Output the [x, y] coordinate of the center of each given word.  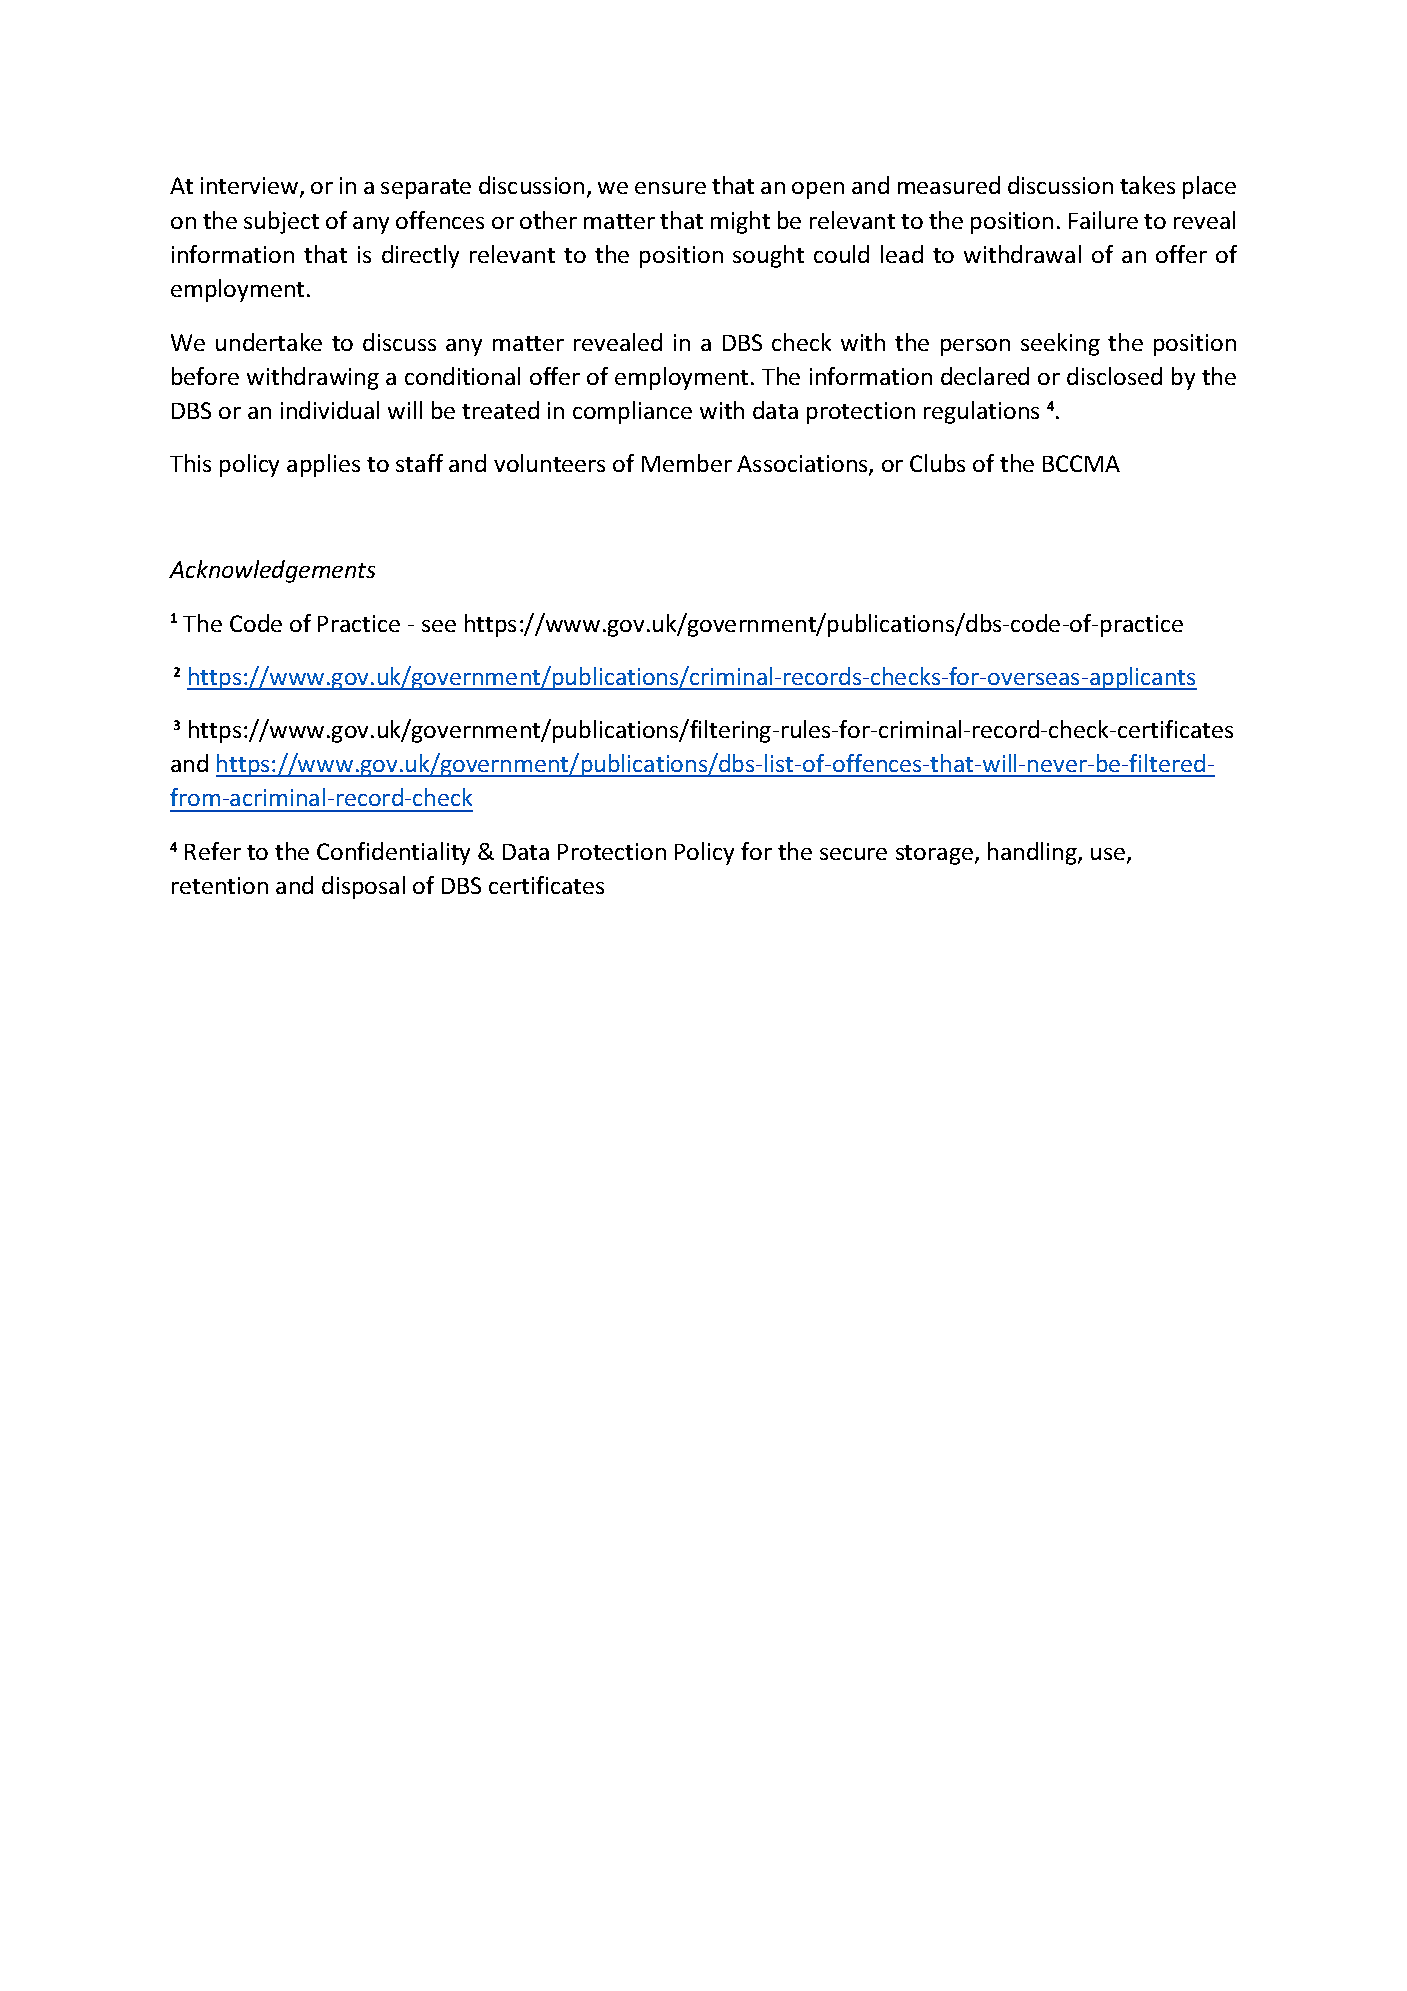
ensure [670, 188]
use [1109, 855]
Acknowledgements [272, 571]
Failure [1103, 220]
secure [853, 854]
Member [687, 463]
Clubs [937, 463]
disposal [363, 887]
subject [281, 222]
